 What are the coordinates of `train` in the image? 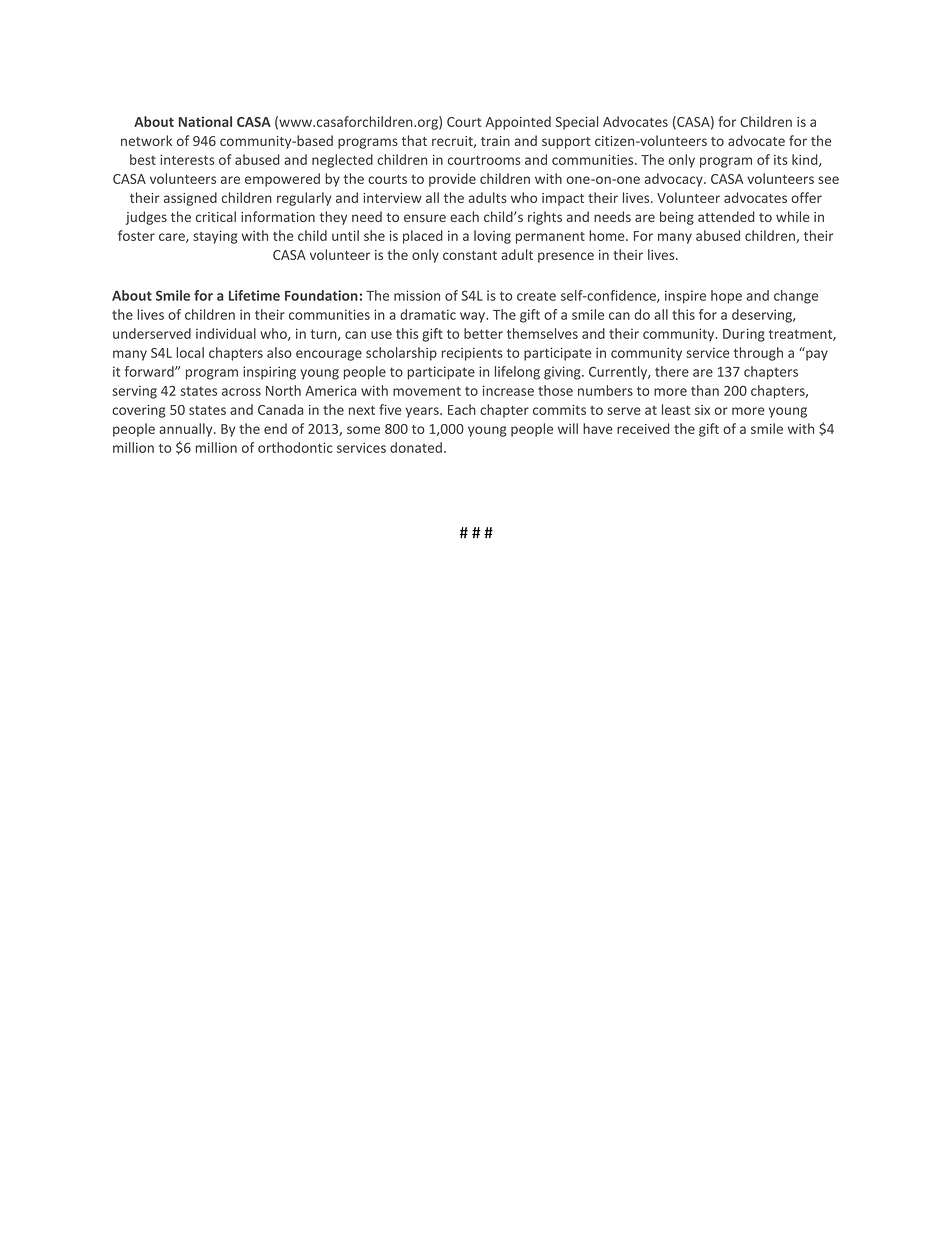 It's located at (495, 141).
